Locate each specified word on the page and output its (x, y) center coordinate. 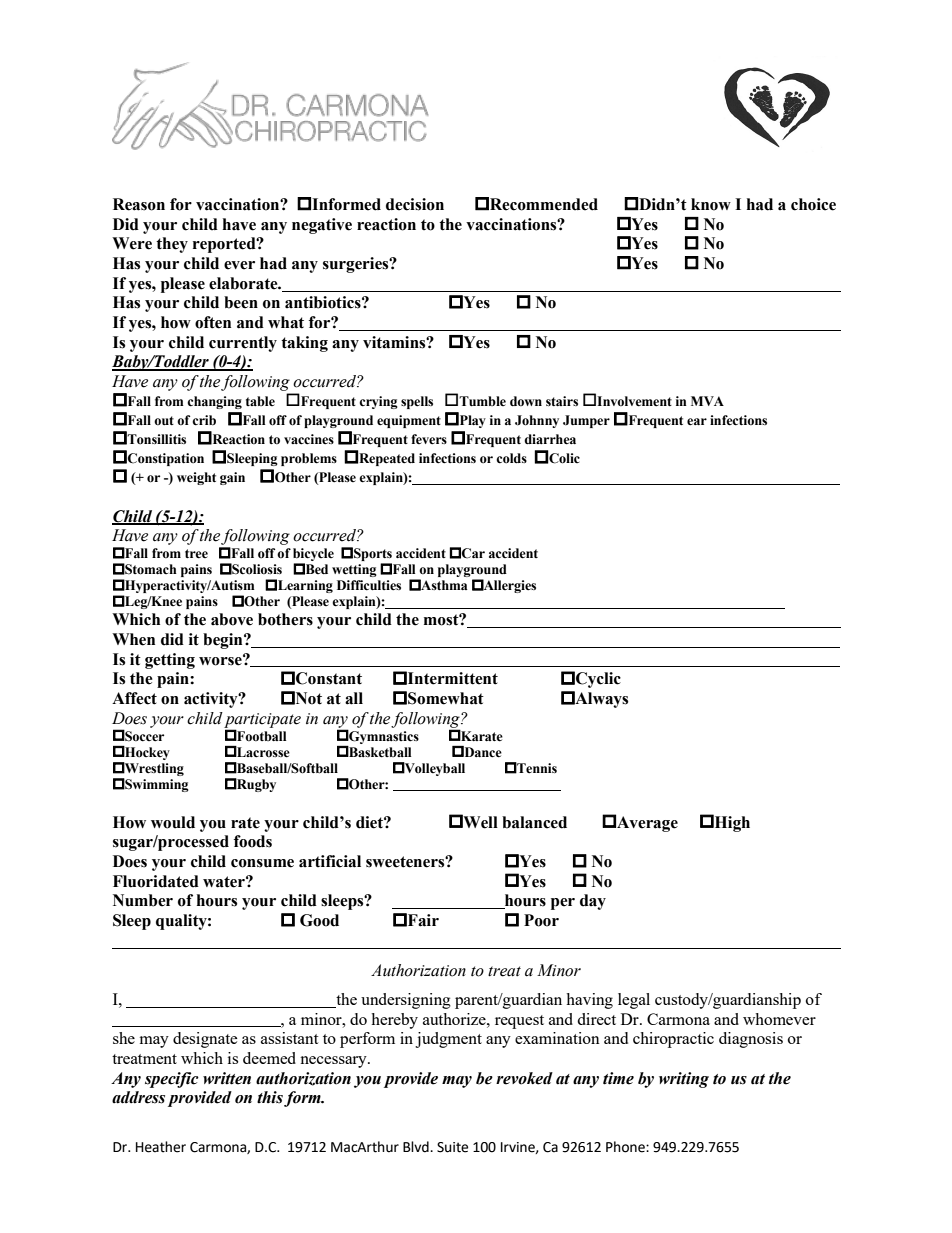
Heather (161, 1147)
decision (415, 204)
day (593, 902)
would (173, 822)
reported (225, 245)
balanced (534, 822)
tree (196, 554)
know (711, 204)
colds (511, 458)
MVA (707, 401)
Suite (452, 1147)
